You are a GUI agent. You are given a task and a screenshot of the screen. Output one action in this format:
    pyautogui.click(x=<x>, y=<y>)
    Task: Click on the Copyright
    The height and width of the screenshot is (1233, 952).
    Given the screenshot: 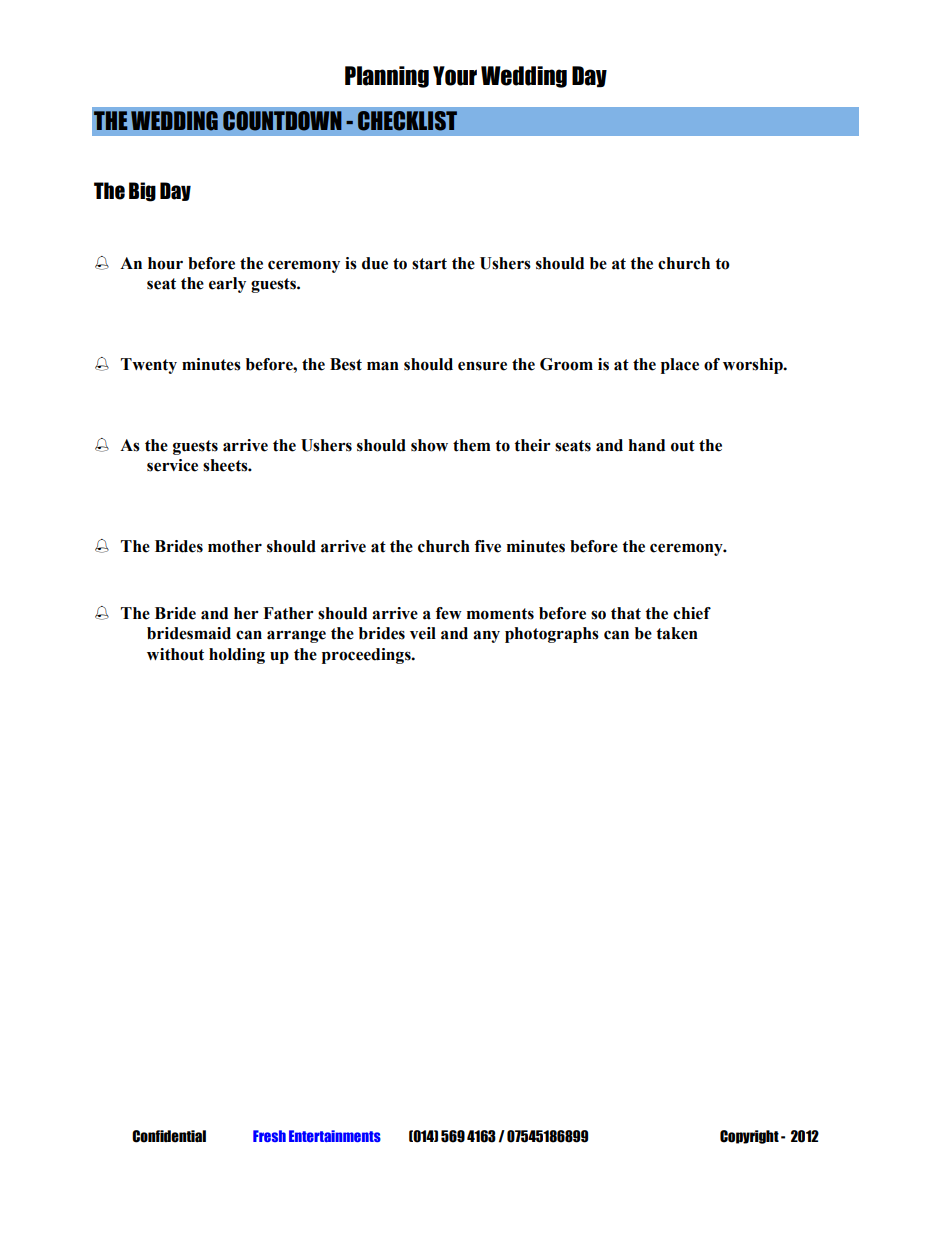 What is the action you would take?
    pyautogui.click(x=749, y=1137)
